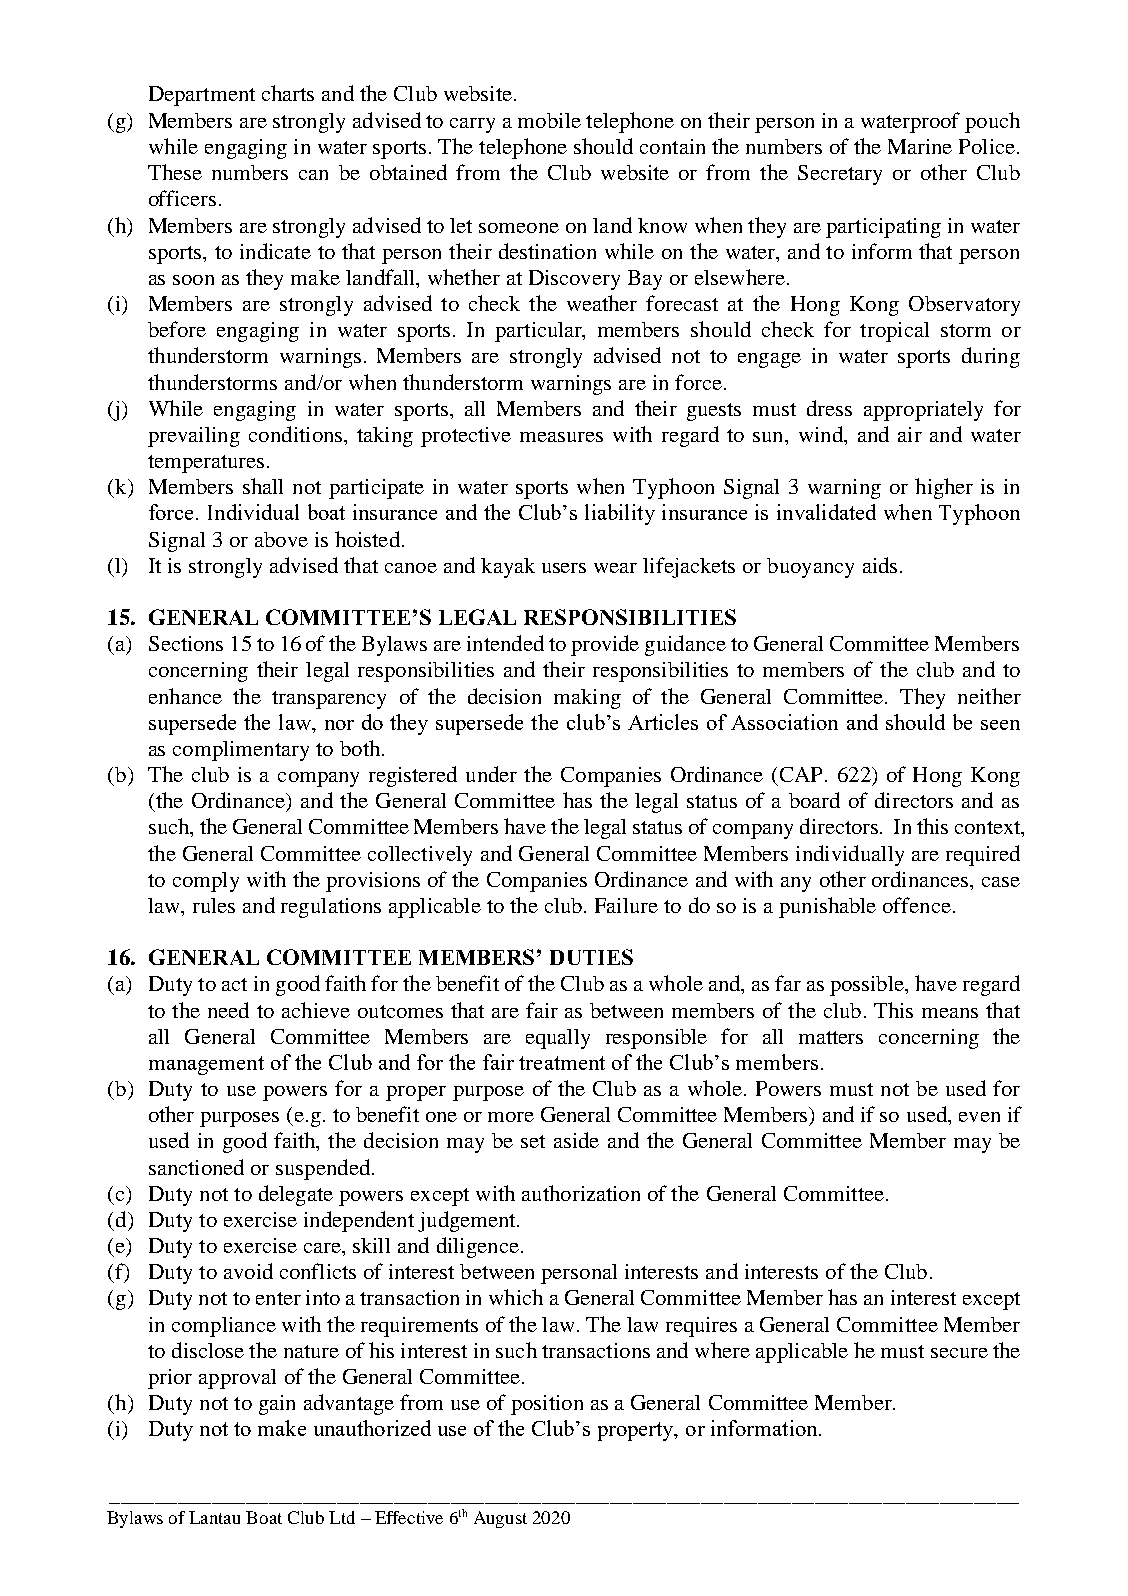  Describe the element at coordinates (959, 1353) in the page. I see `secure` at that location.
